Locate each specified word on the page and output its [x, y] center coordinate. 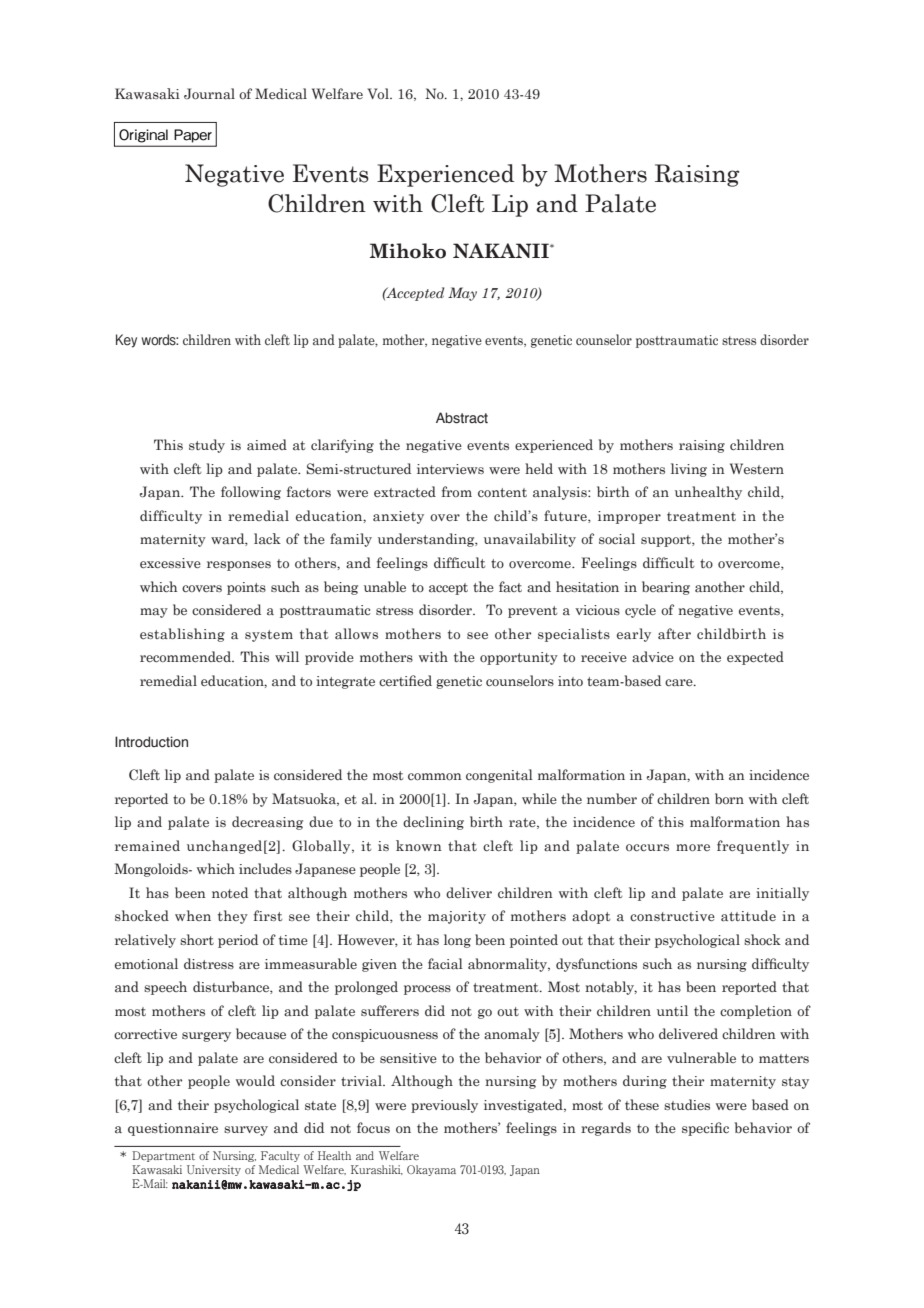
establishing [182, 635]
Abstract [462, 418]
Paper [193, 135]
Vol [379, 93]
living [689, 470]
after [674, 634]
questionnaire [173, 1129]
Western [757, 468]
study [207, 446]
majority [457, 917]
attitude [748, 916]
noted [230, 892]
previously [444, 1106]
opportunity [519, 658]
